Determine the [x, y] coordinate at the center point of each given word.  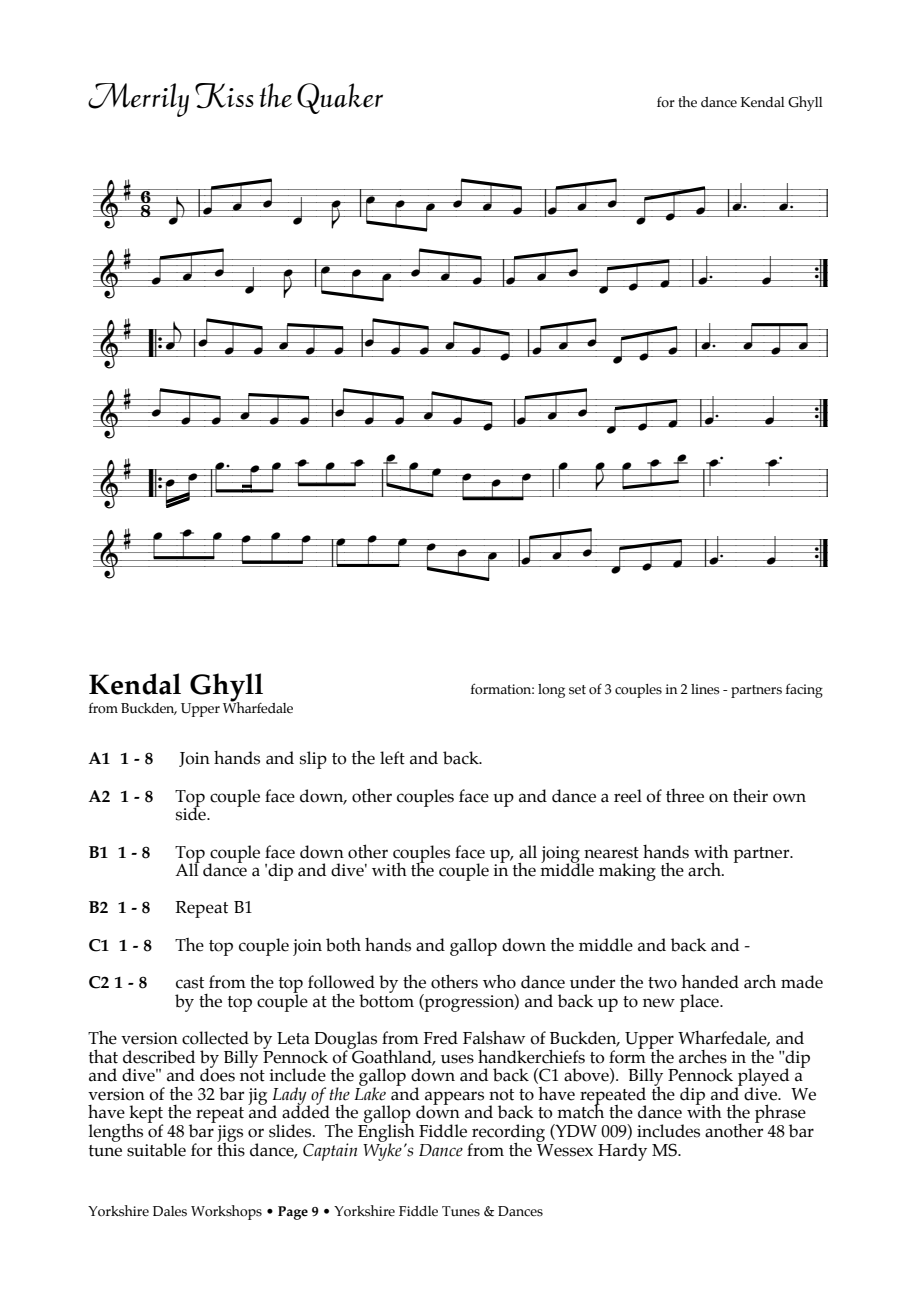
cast [190, 983]
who [499, 982]
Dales [170, 1211]
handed [710, 982]
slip [313, 760]
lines [705, 689]
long [551, 691]
